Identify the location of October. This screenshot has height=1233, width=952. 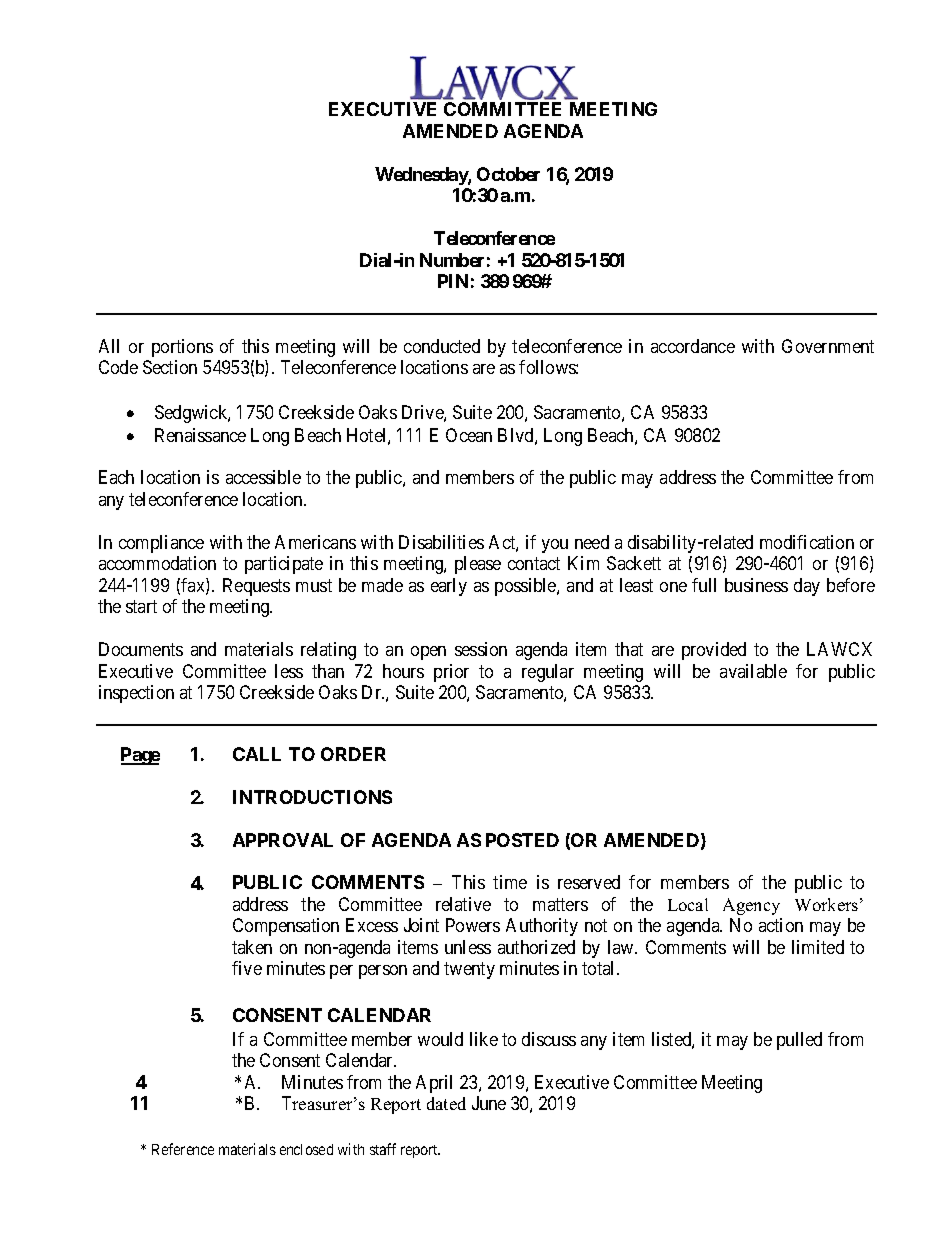
(508, 174).
